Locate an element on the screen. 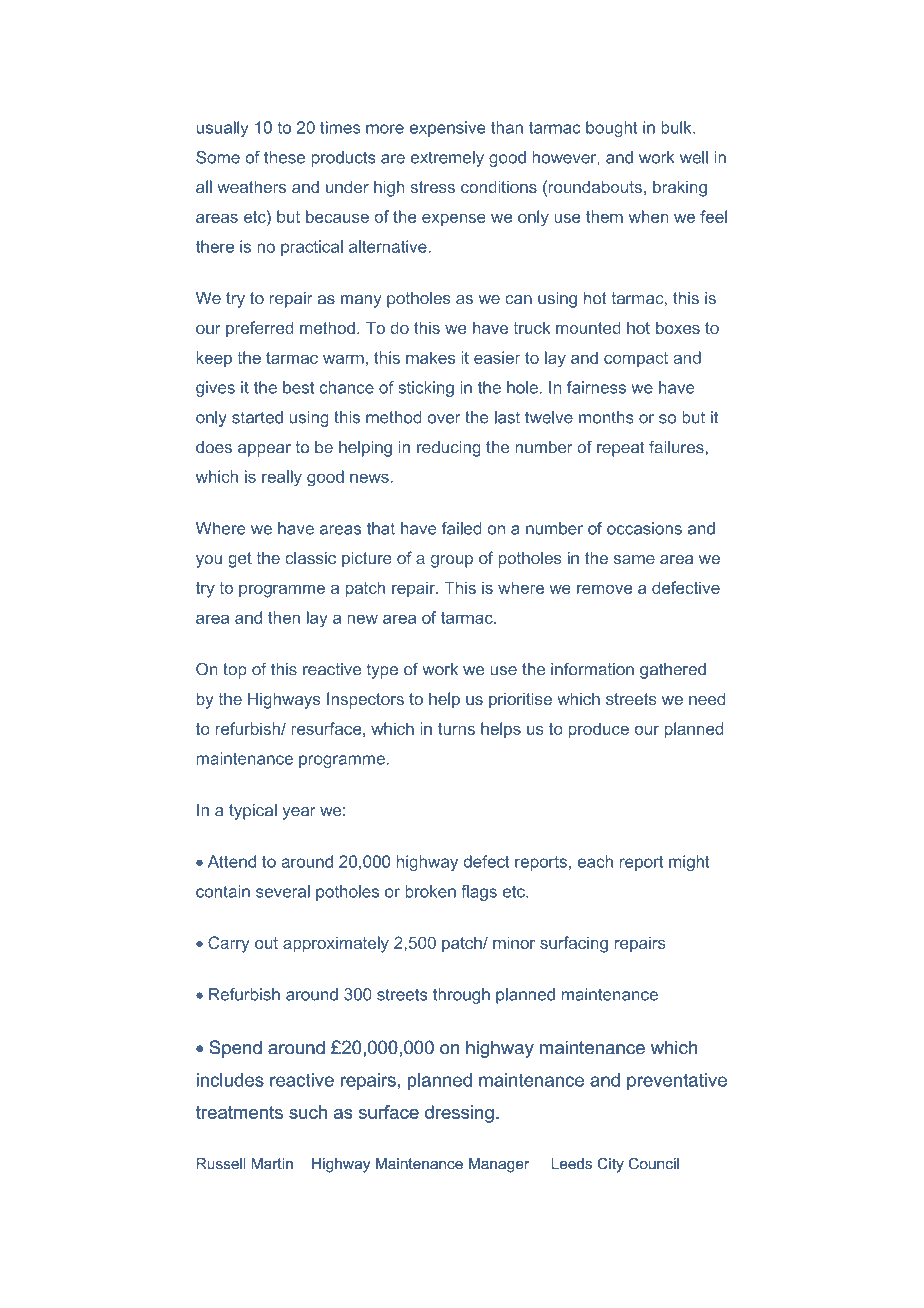 This screenshot has width=924, height=1308. these is located at coordinates (284, 157).
